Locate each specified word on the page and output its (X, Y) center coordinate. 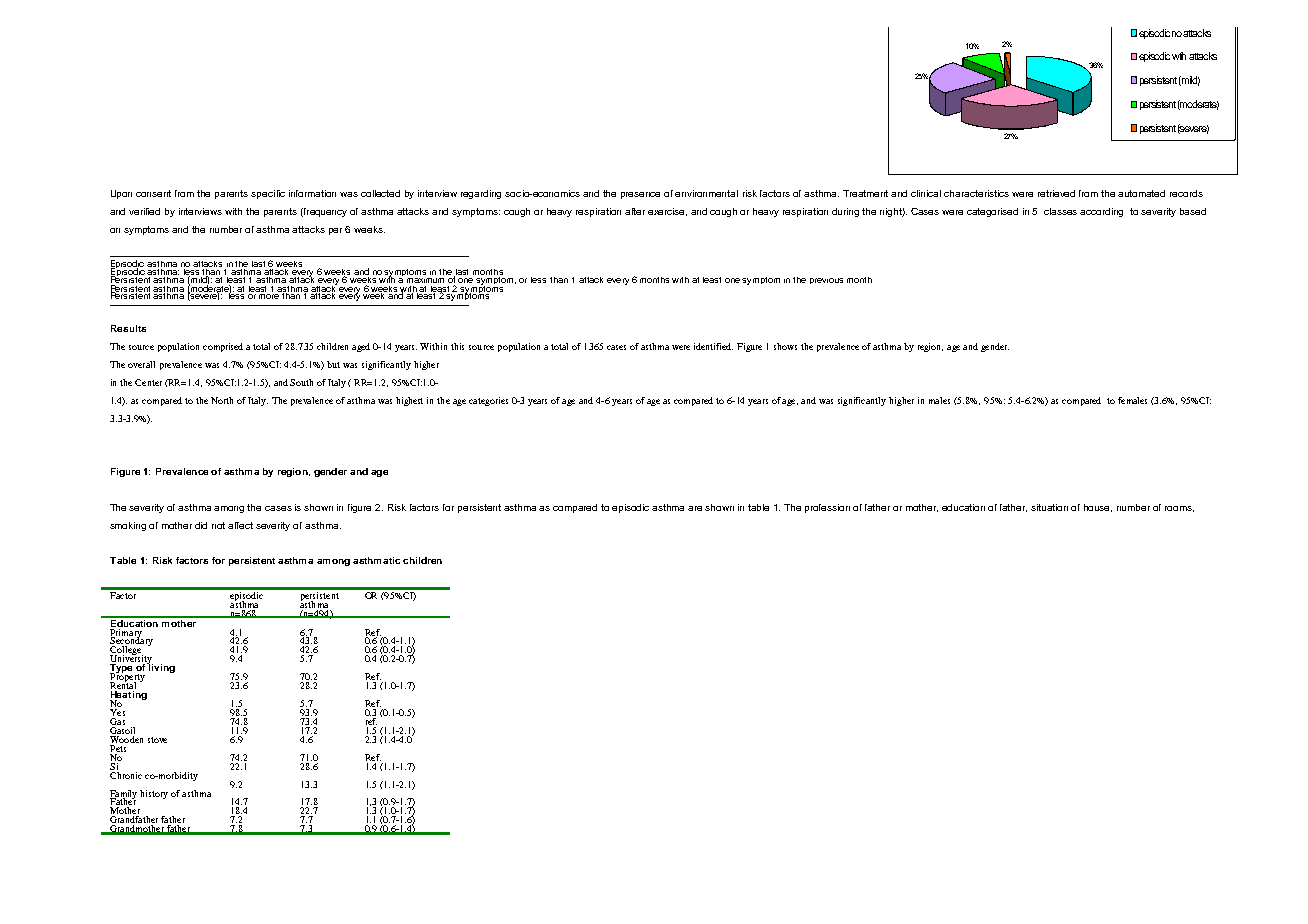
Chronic (126, 774)
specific (268, 194)
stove (157, 740)
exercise (667, 212)
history (154, 794)
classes (1060, 211)
